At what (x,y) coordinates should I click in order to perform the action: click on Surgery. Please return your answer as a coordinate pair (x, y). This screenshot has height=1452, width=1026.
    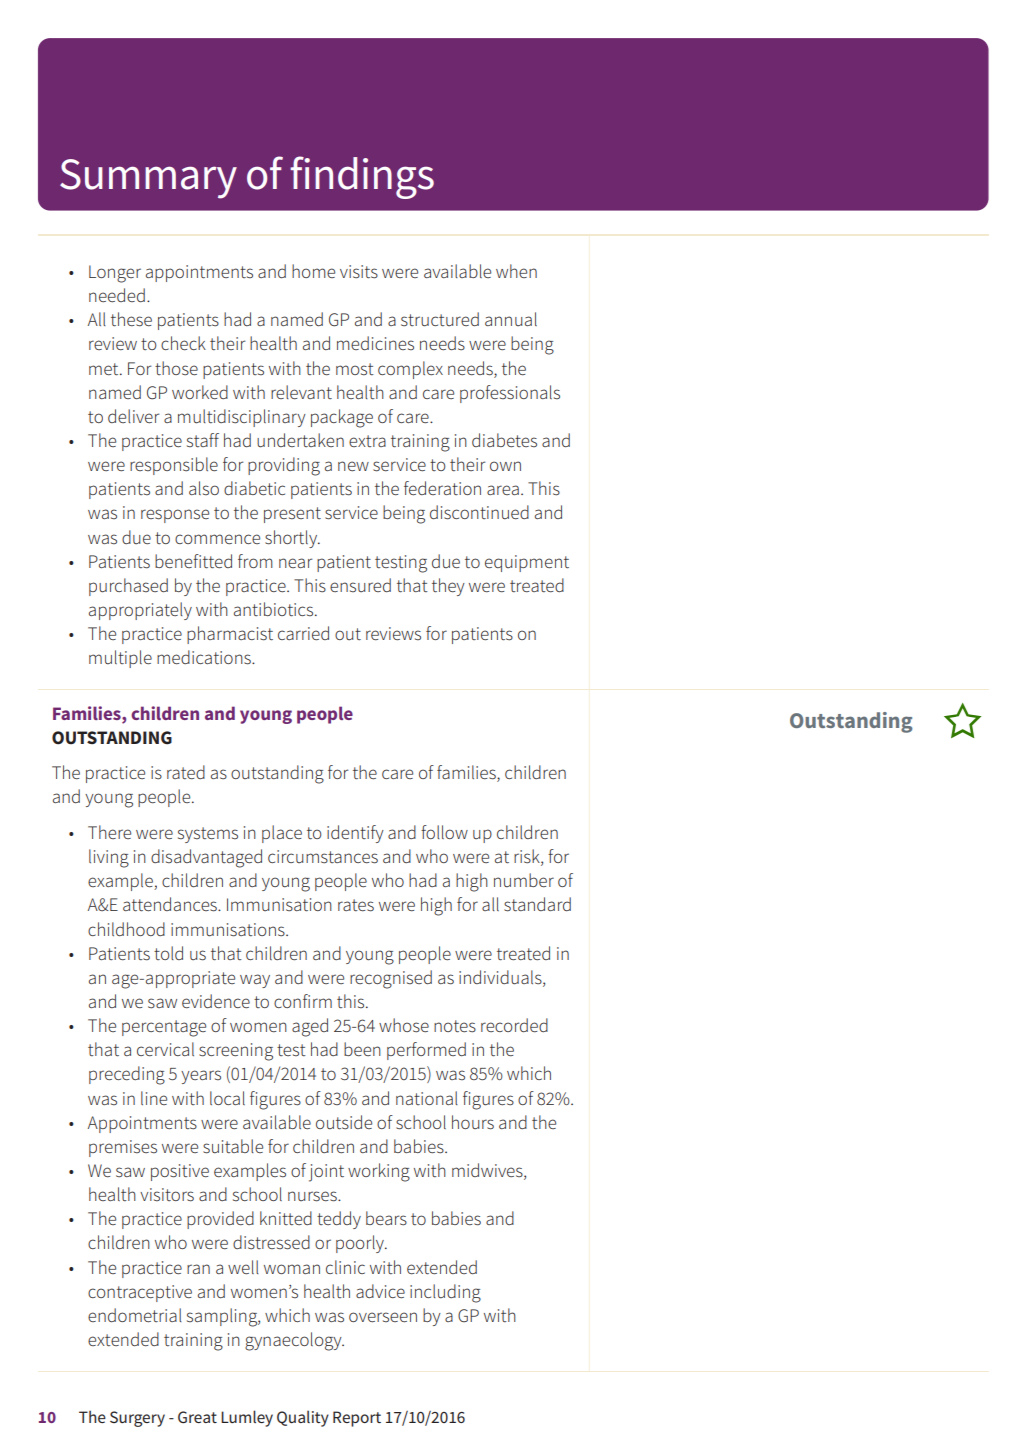
    Looking at the image, I should click on (137, 1419).
